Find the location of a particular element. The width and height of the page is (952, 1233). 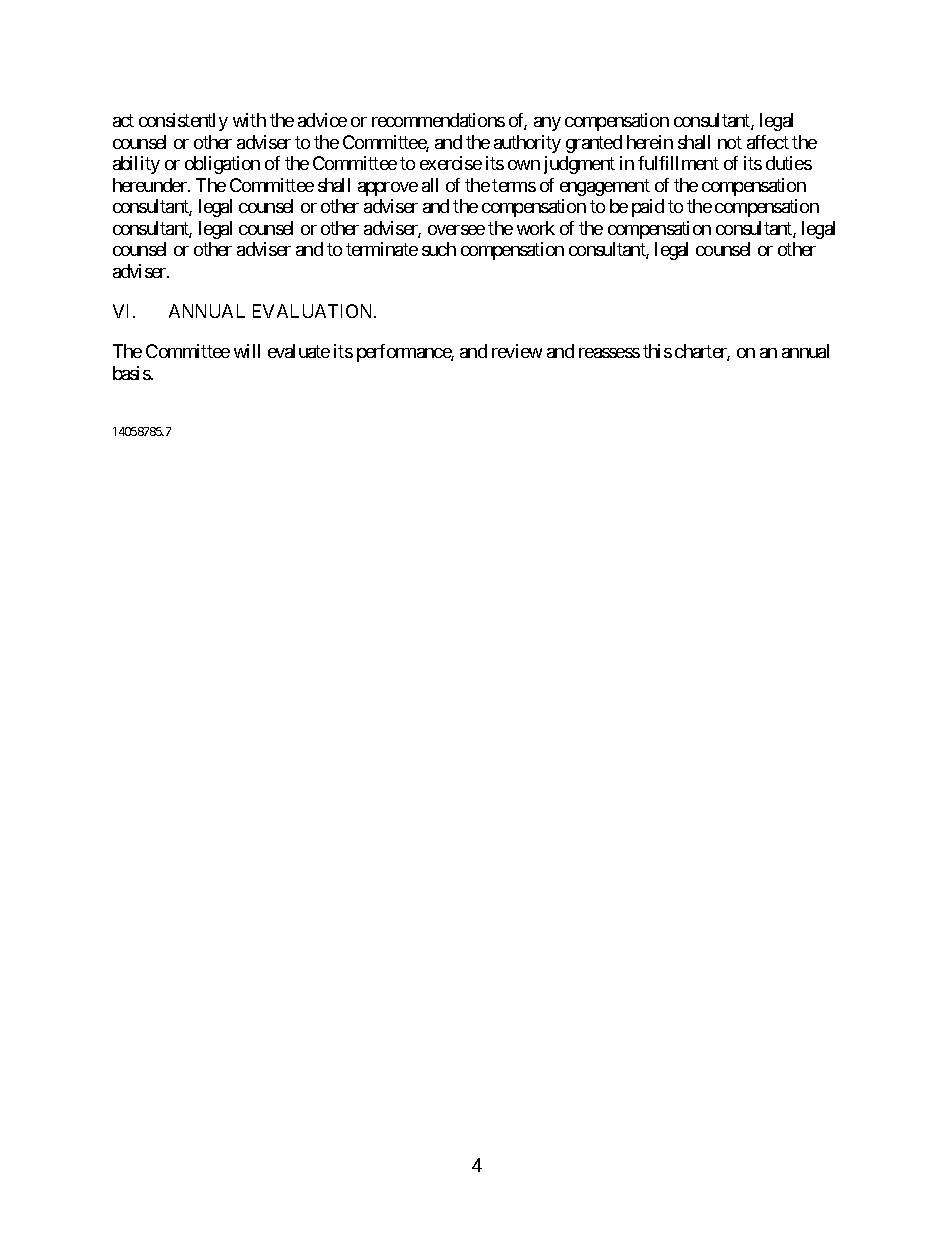

such is located at coordinates (439, 249).
